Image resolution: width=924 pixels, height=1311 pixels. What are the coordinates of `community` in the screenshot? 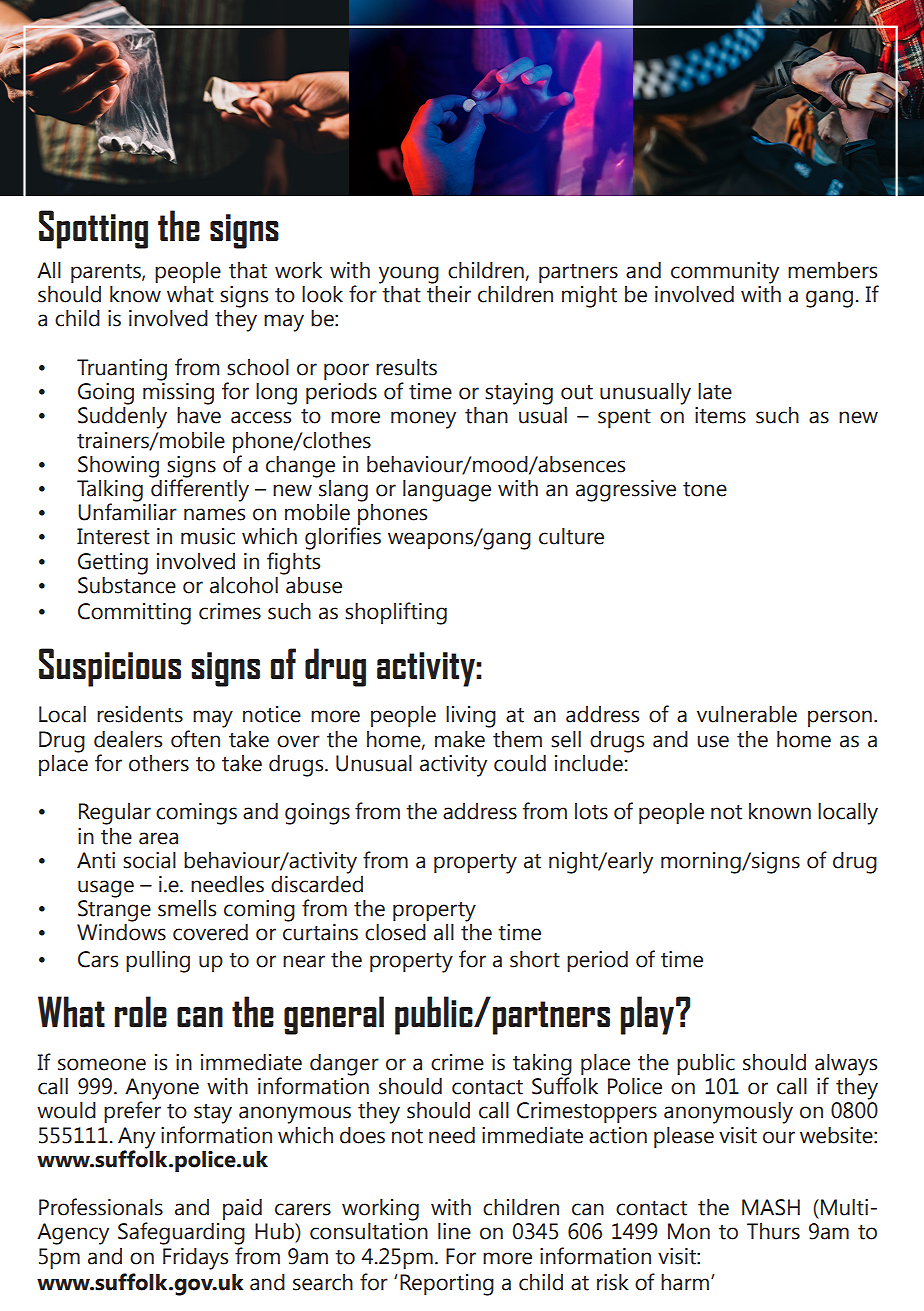 It's located at (725, 273).
